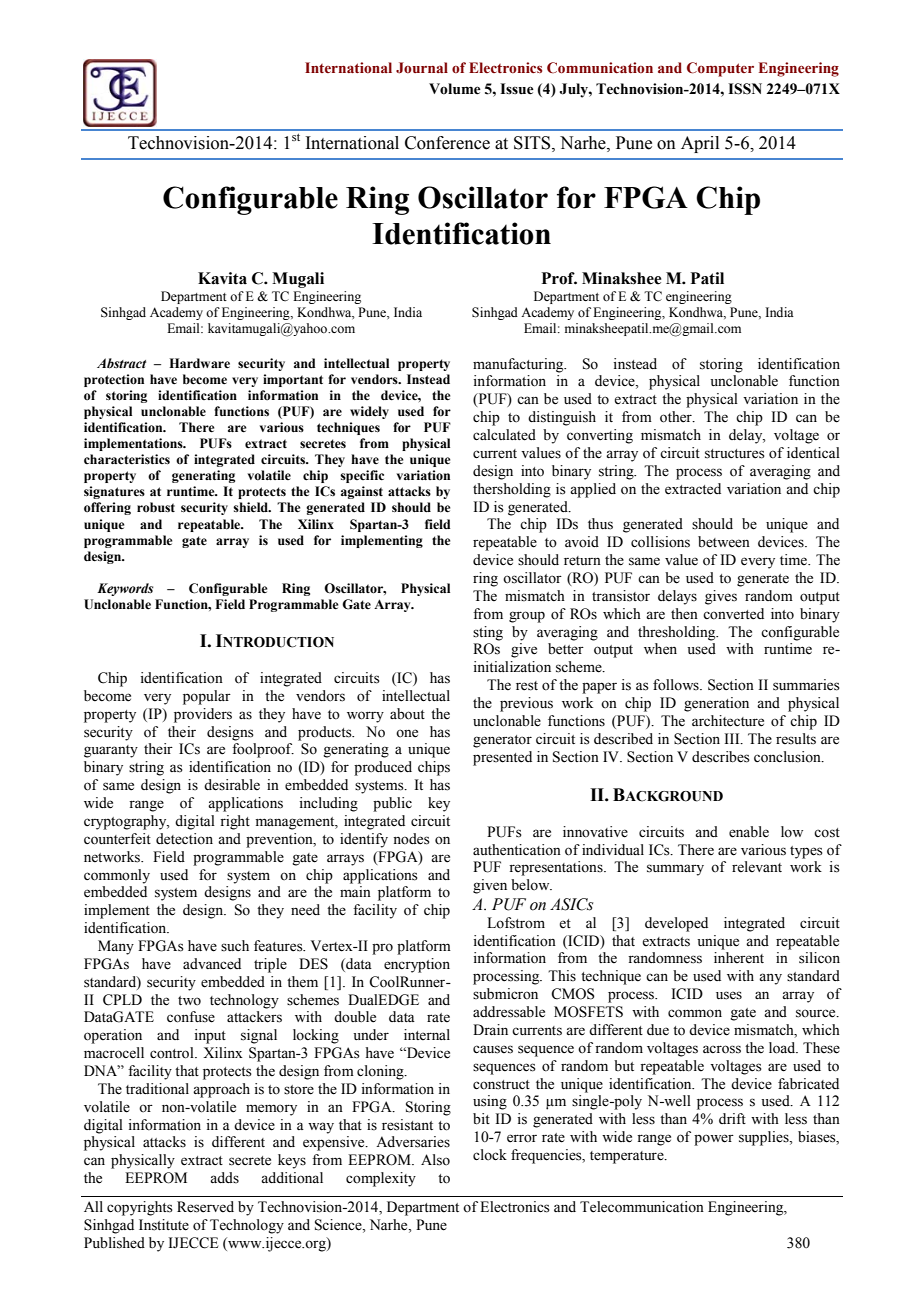 This screenshot has height=1308, width=924. I want to click on structures, so click(735, 454).
